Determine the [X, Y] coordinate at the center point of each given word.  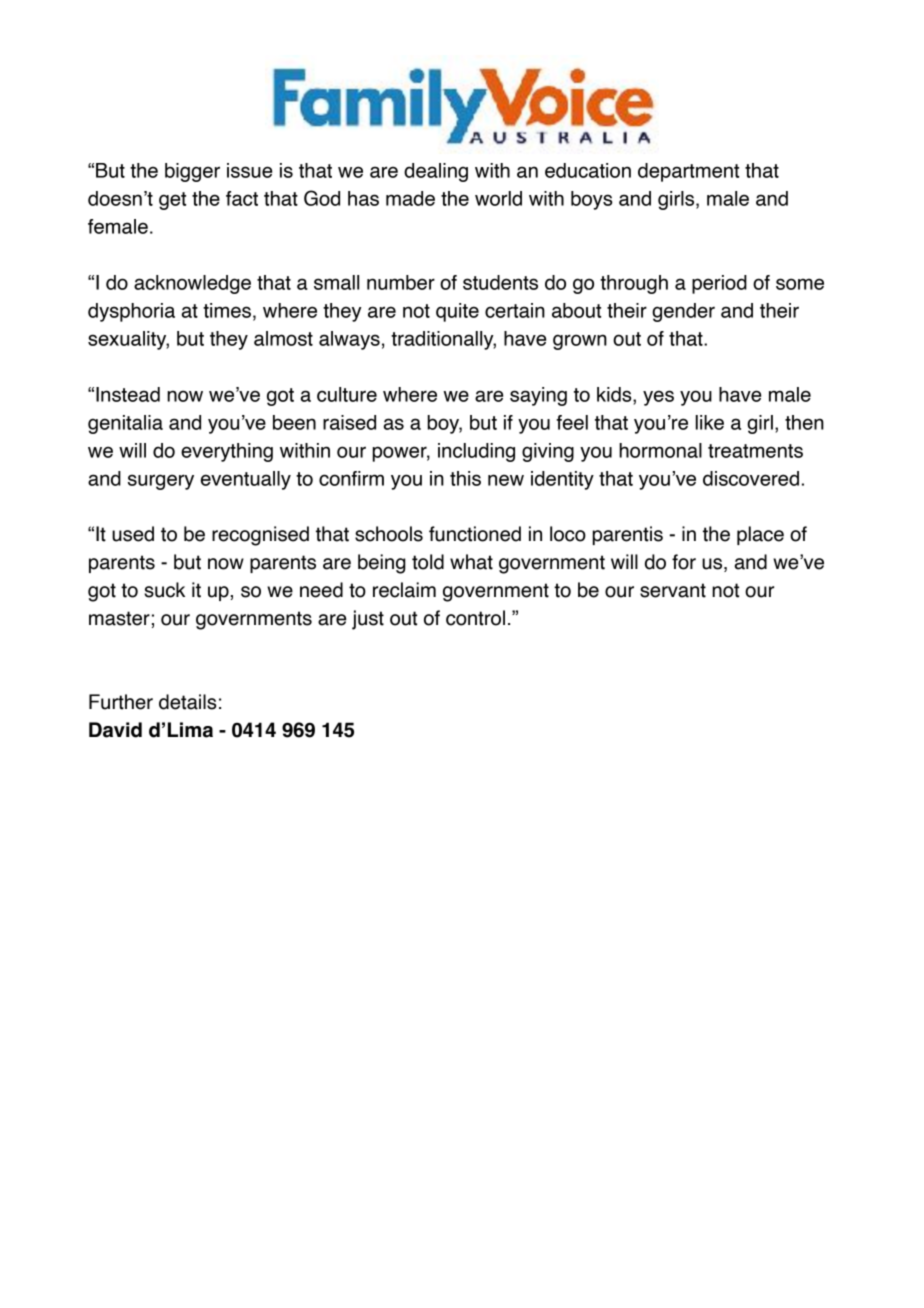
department [688, 172]
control [475, 618]
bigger [192, 172]
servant [673, 590]
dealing [436, 172]
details [187, 702]
